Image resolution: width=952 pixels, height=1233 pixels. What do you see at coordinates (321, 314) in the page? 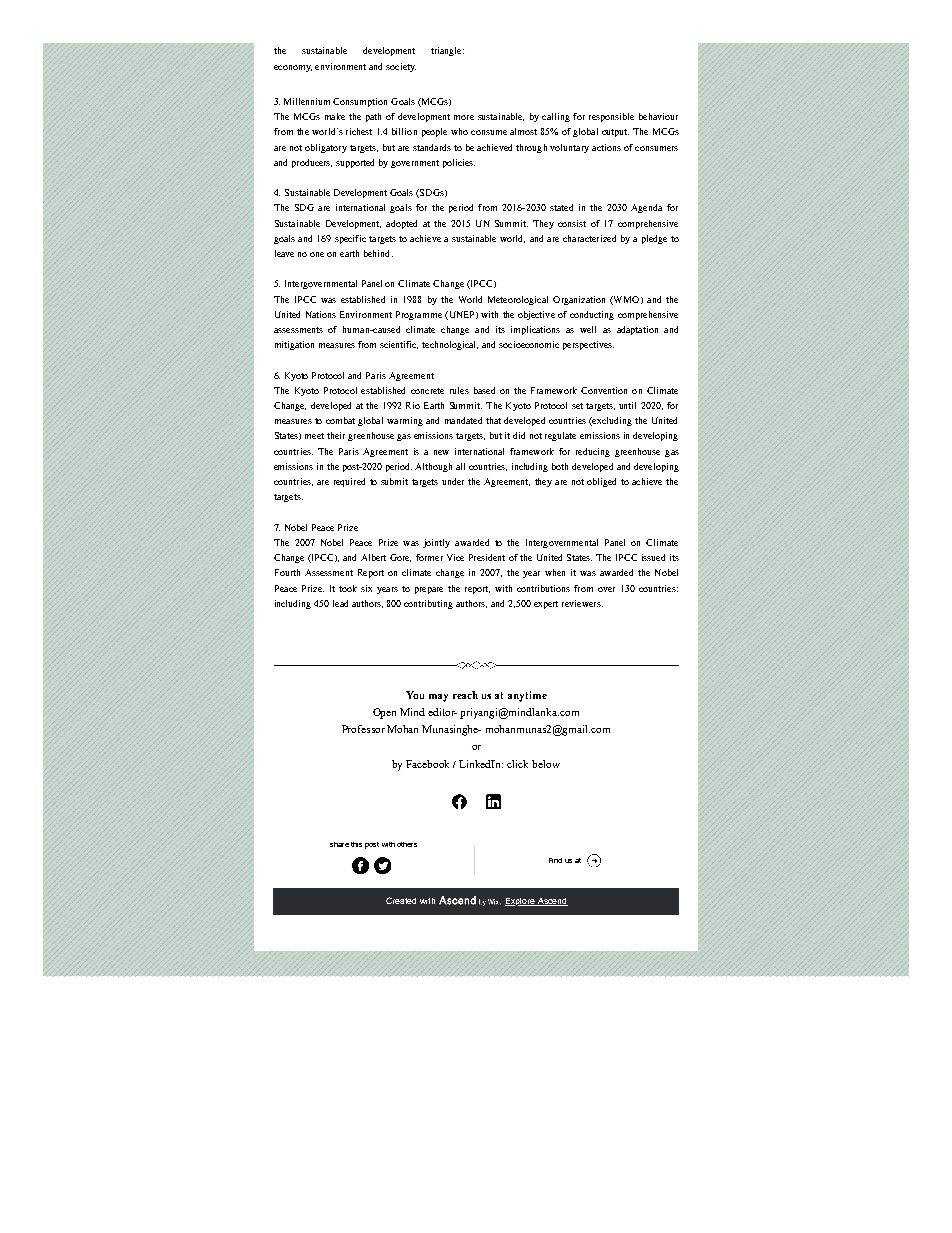
I see `Nations` at bounding box center [321, 314].
